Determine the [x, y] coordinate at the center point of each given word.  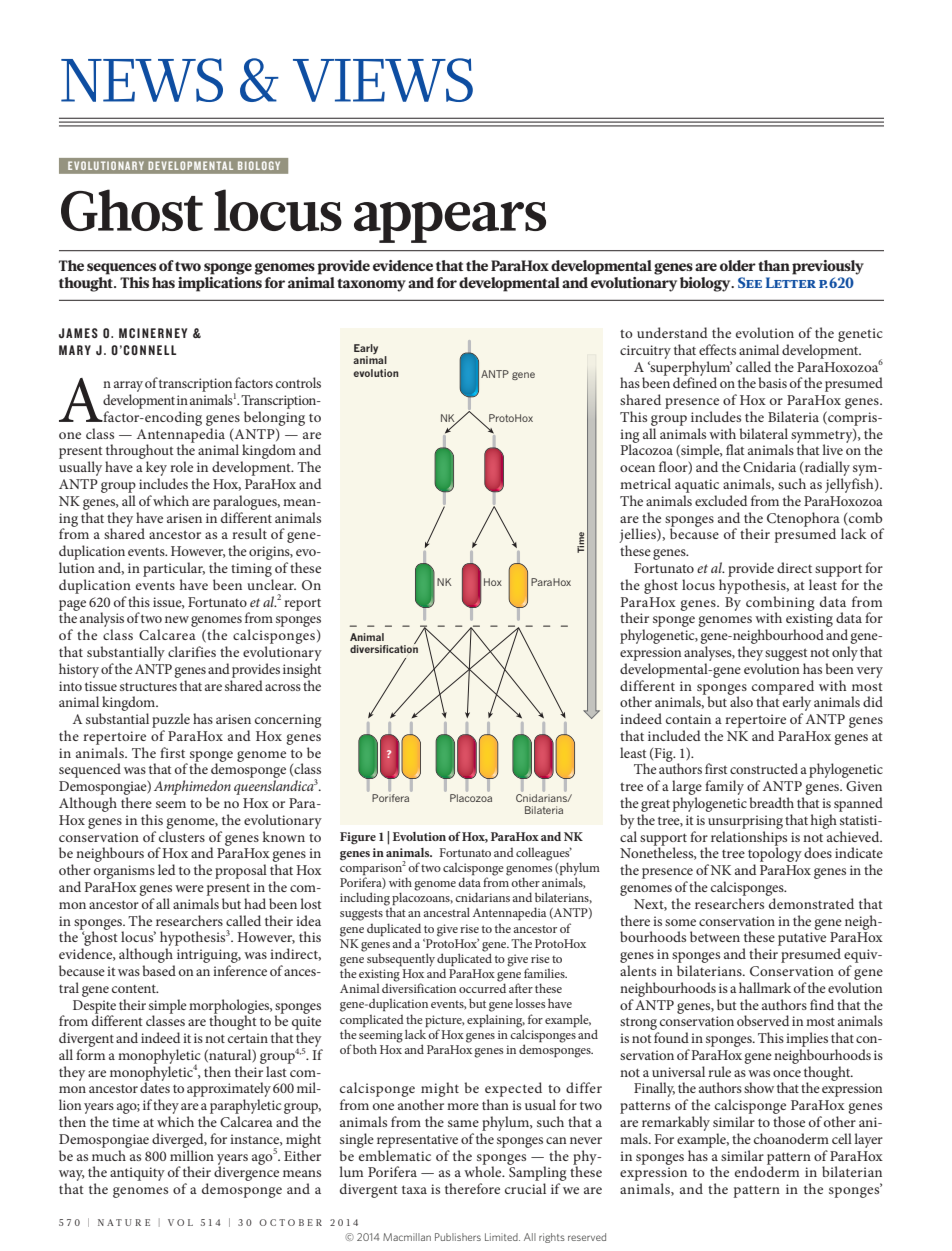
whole [484, 1170]
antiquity [137, 1174]
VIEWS [383, 80]
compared [783, 688]
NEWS [142, 80]
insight [302, 670]
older [738, 265]
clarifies [192, 651]
